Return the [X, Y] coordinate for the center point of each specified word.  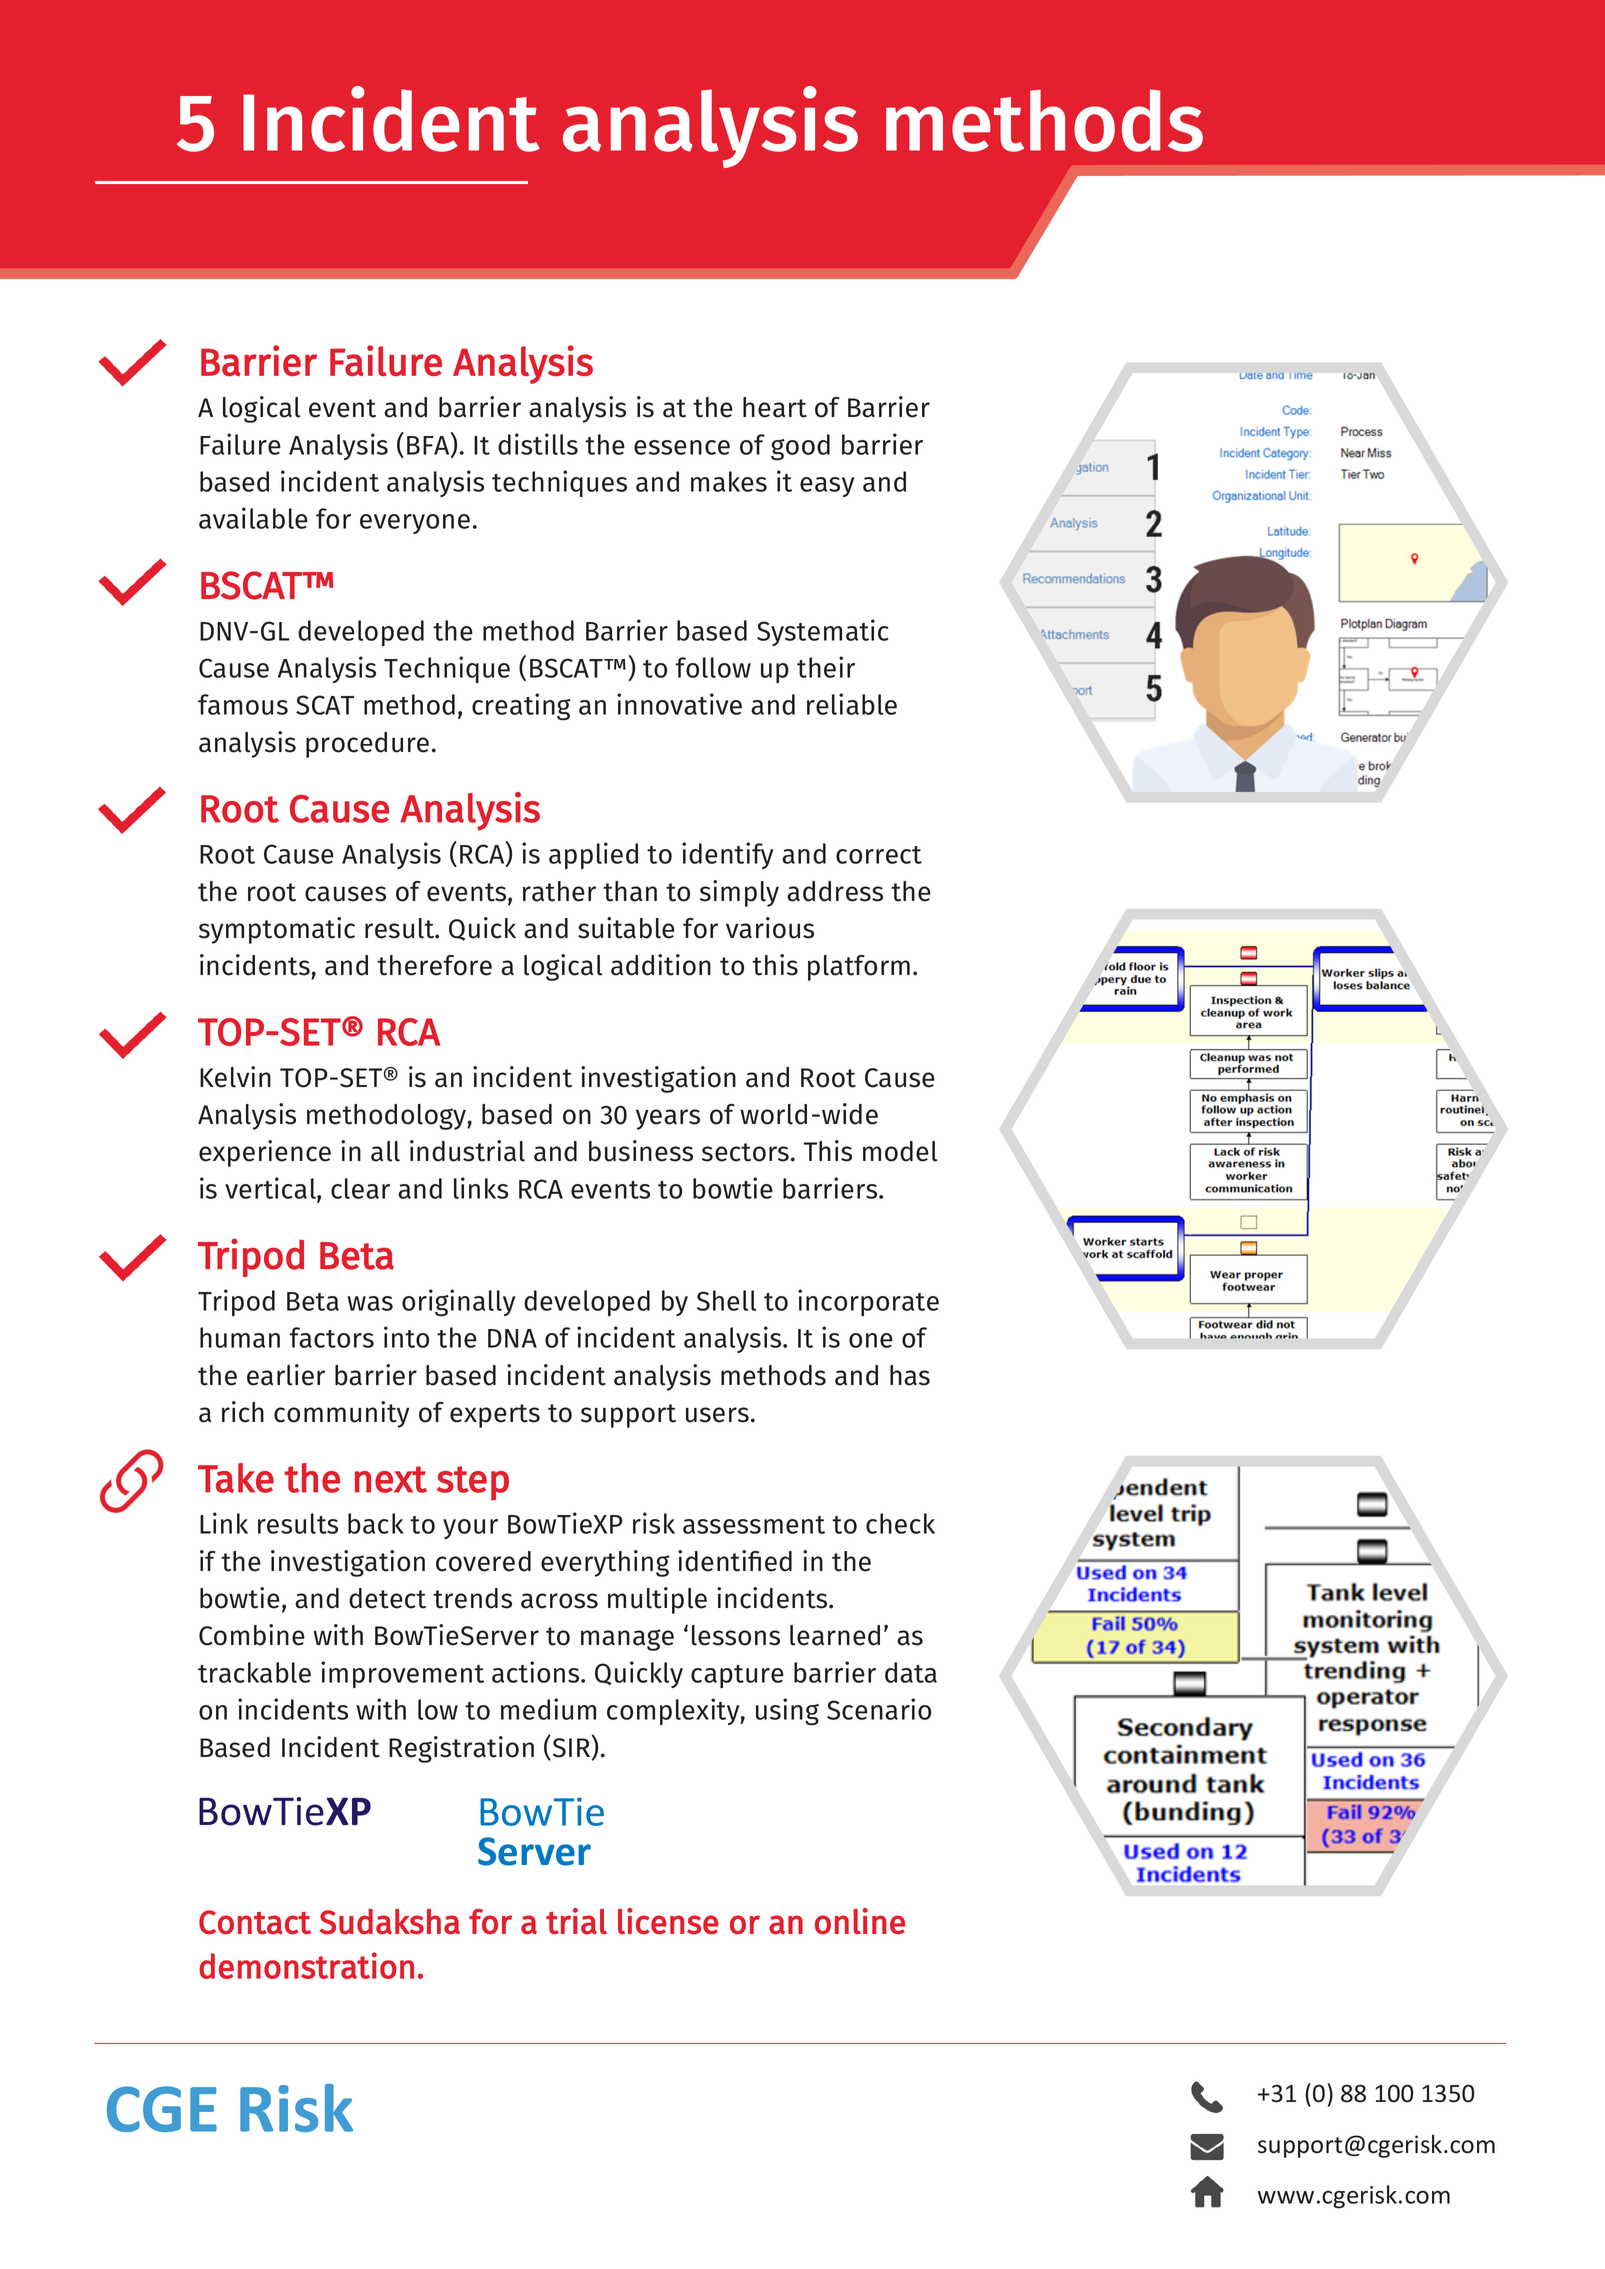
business [641, 1151]
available [253, 518]
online [860, 1921]
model [900, 1151]
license [668, 1921]
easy [827, 487]
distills [538, 444]
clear [360, 1188]
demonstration [306, 1965]
